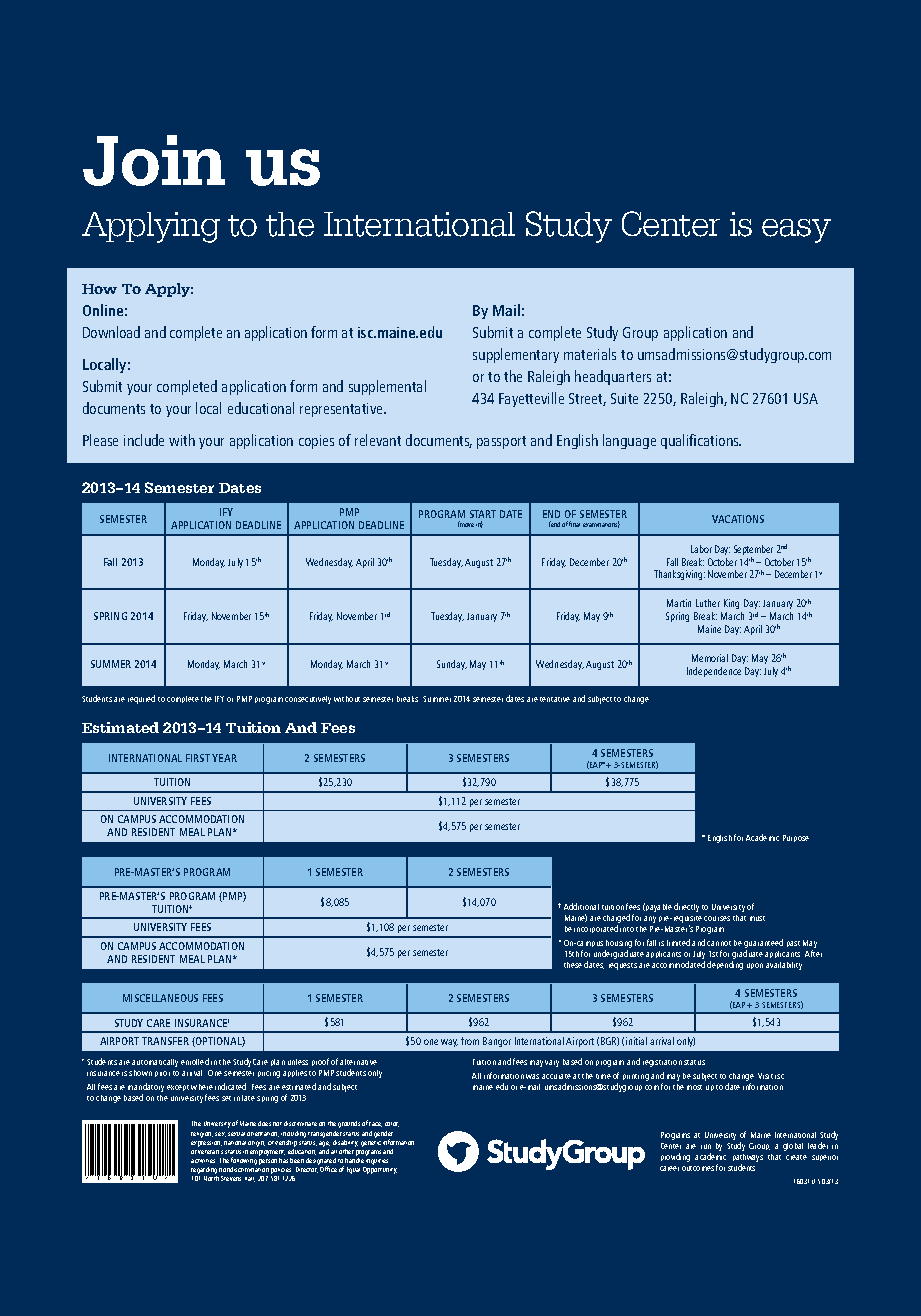  What do you see at coordinates (203, 1161) in the image?
I see `activities` at bounding box center [203, 1161].
